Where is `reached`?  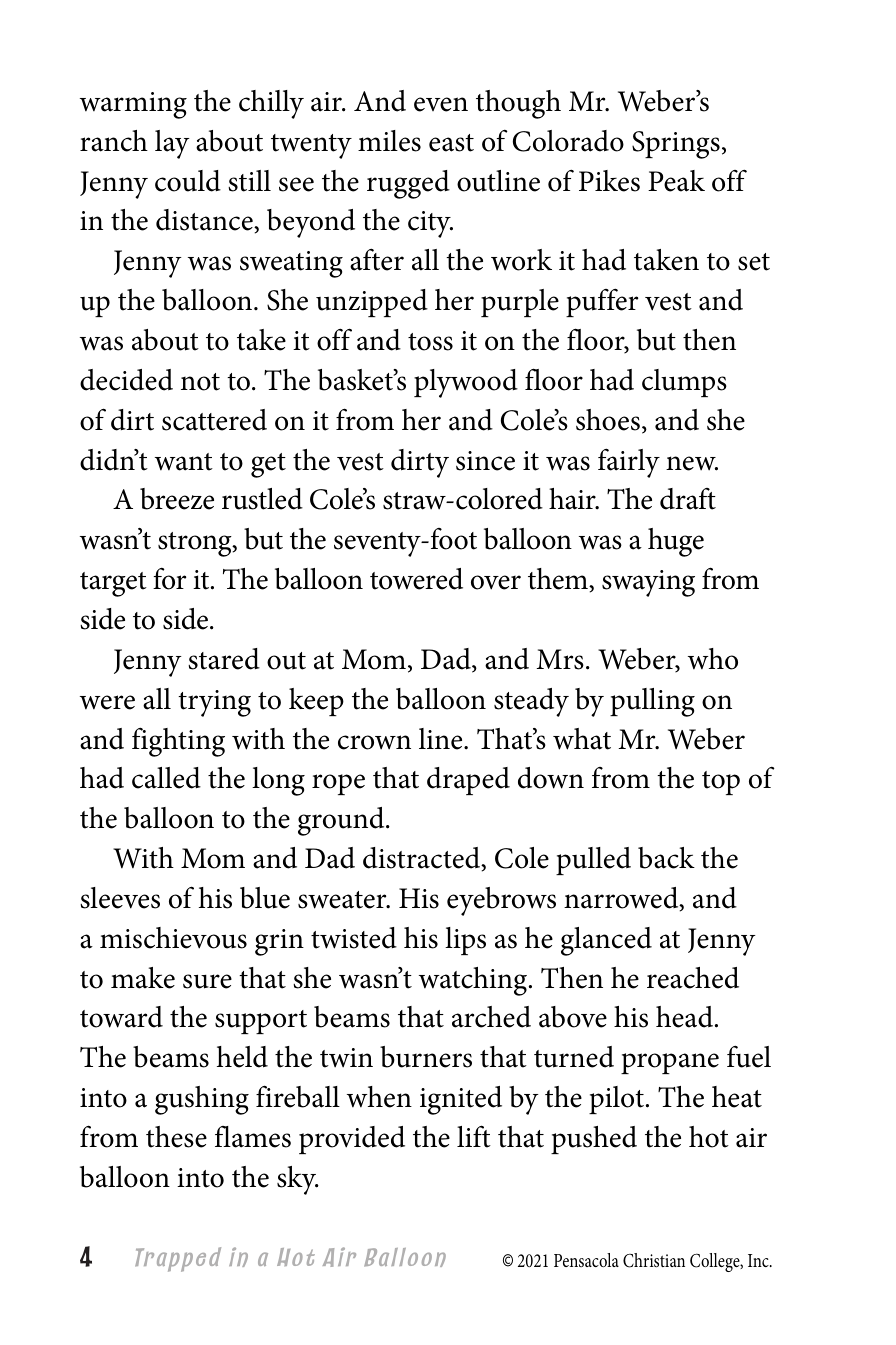
reached is located at coordinates (693, 978).
